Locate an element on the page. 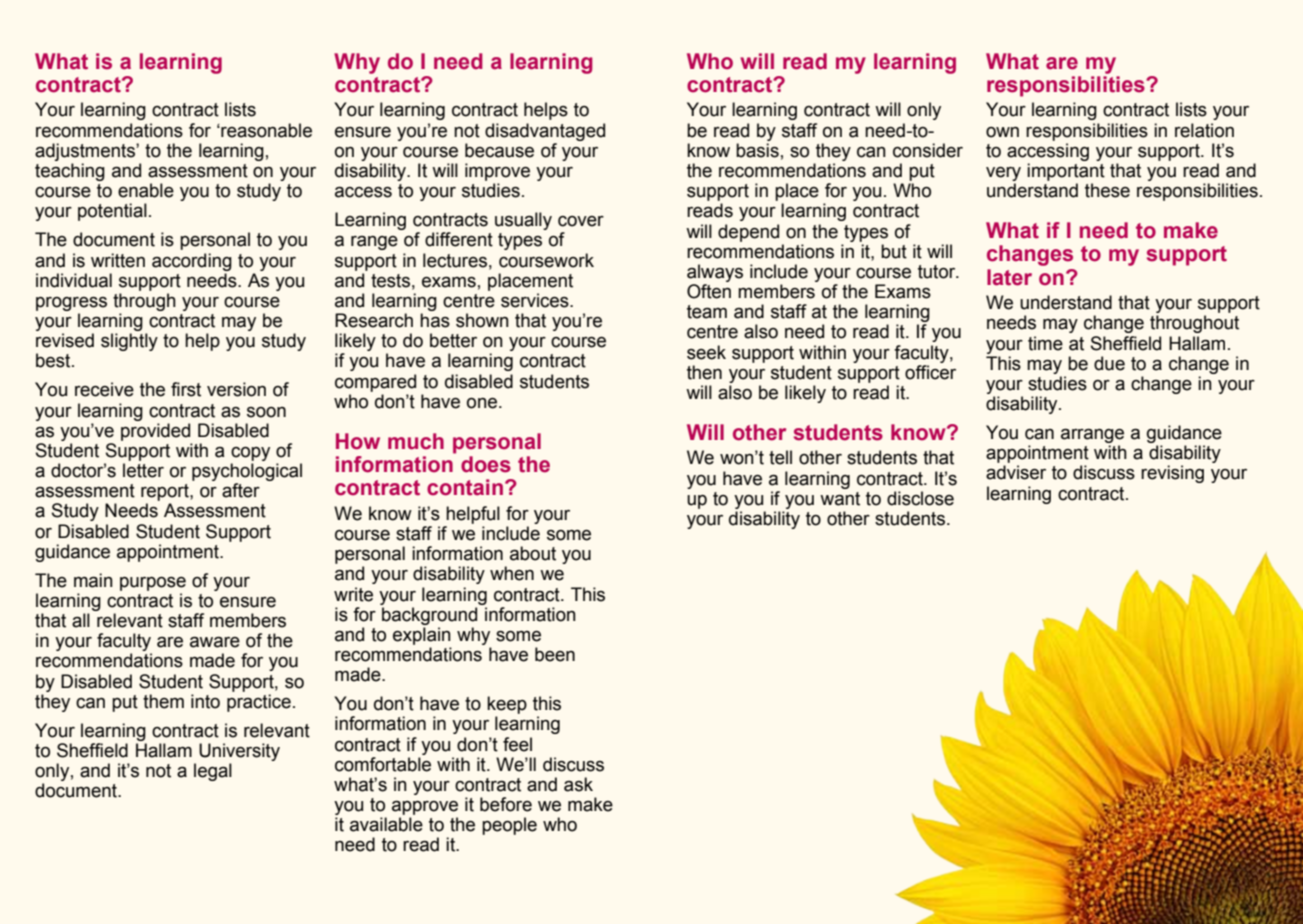 The height and width of the page is (924, 1303). adjustments is located at coordinates (86, 152).
